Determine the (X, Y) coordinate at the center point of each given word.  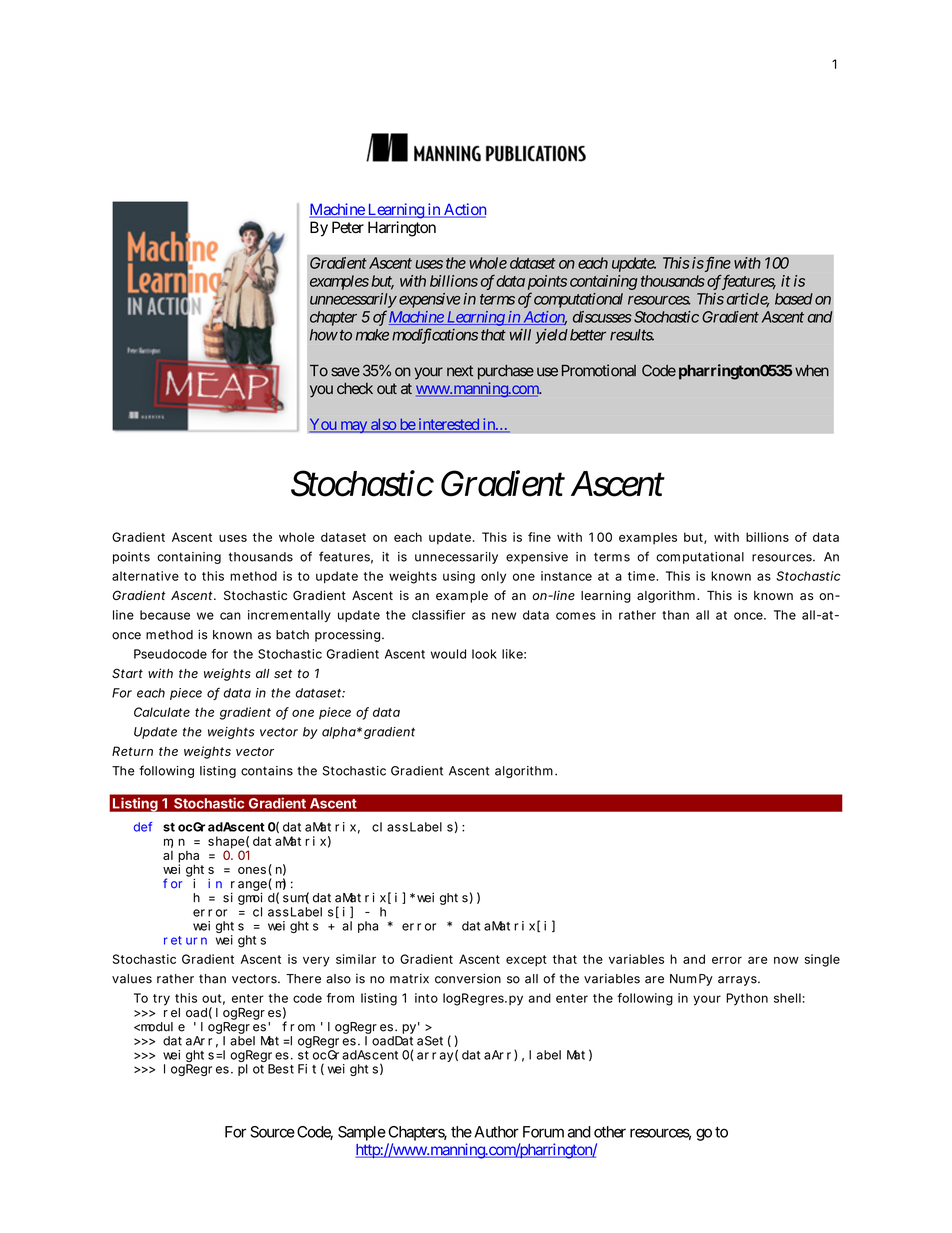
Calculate (162, 712)
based (794, 299)
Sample (362, 1133)
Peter (348, 227)
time (642, 576)
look (484, 654)
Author (496, 1132)
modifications (435, 336)
